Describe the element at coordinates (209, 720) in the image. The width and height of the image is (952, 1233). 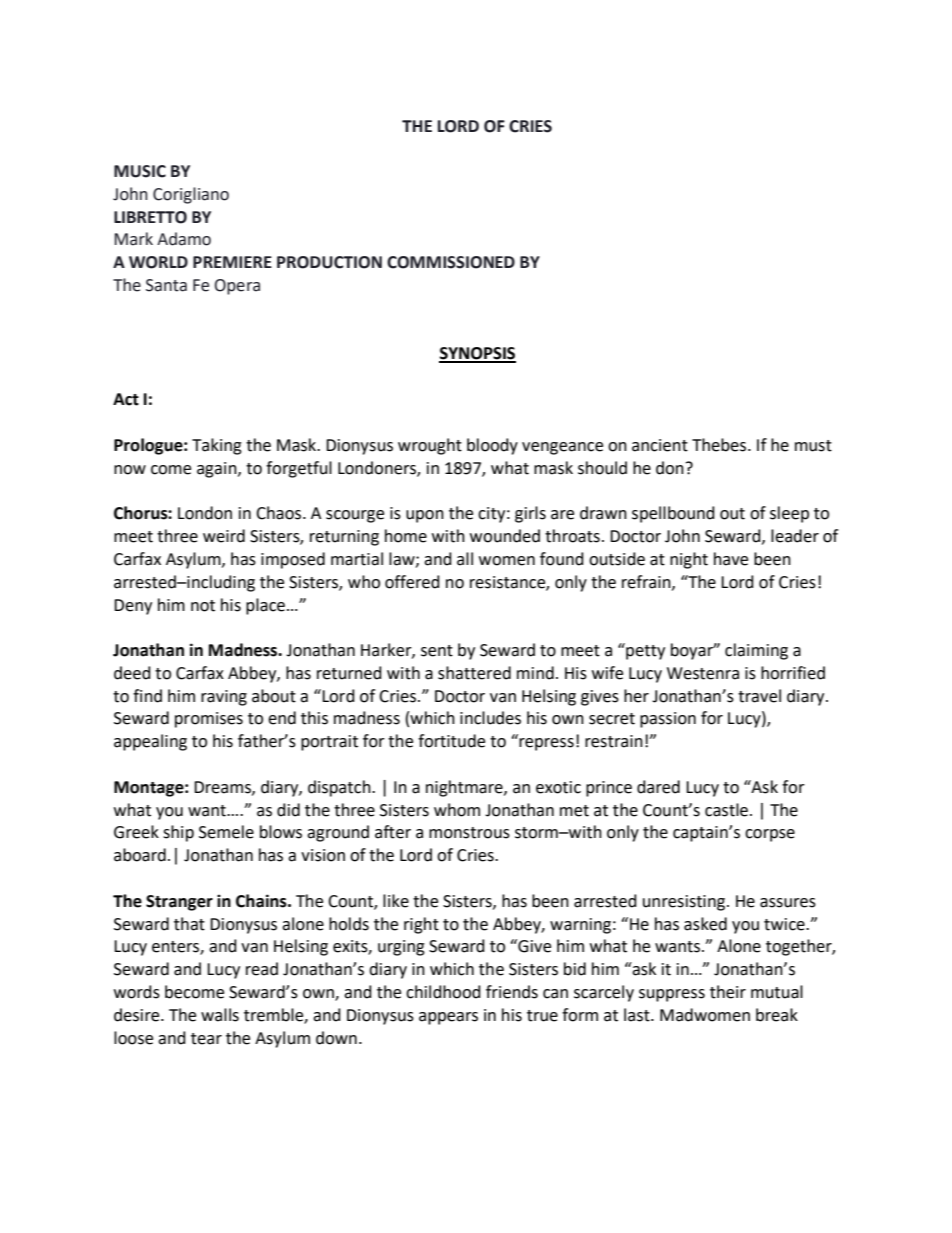
I see `promises` at that location.
